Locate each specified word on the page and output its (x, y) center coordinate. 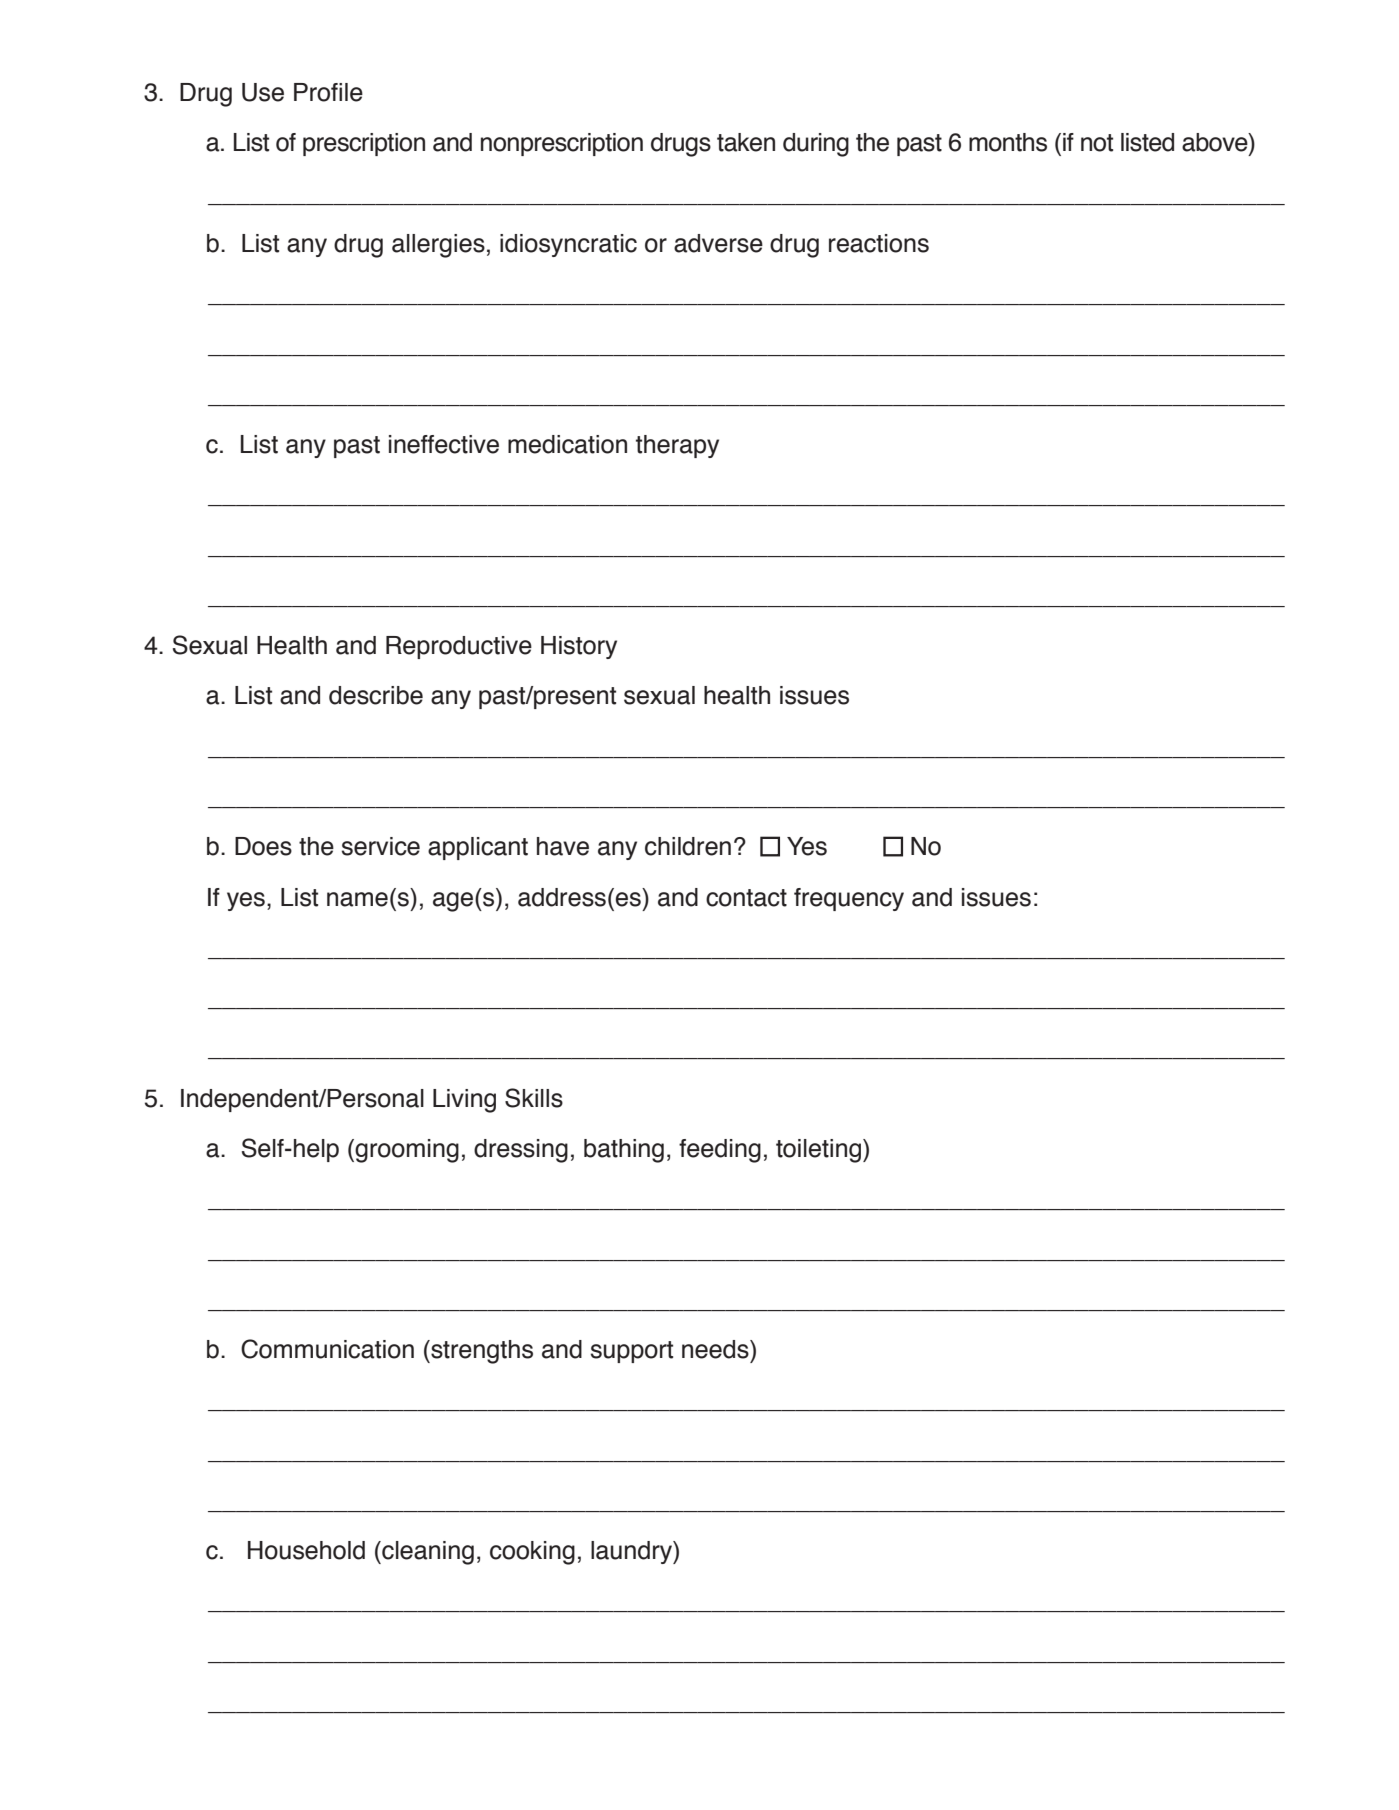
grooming (407, 1151)
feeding (720, 1151)
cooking (532, 1553)
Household (306, 1550)
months (1008, 142)
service (381, 846)
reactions (879, 243)
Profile (328, 92)
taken (746, 142)
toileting (818, 1151)
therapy (677, 446)
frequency (849, 899)
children (688, 846)
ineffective (444, 444)
